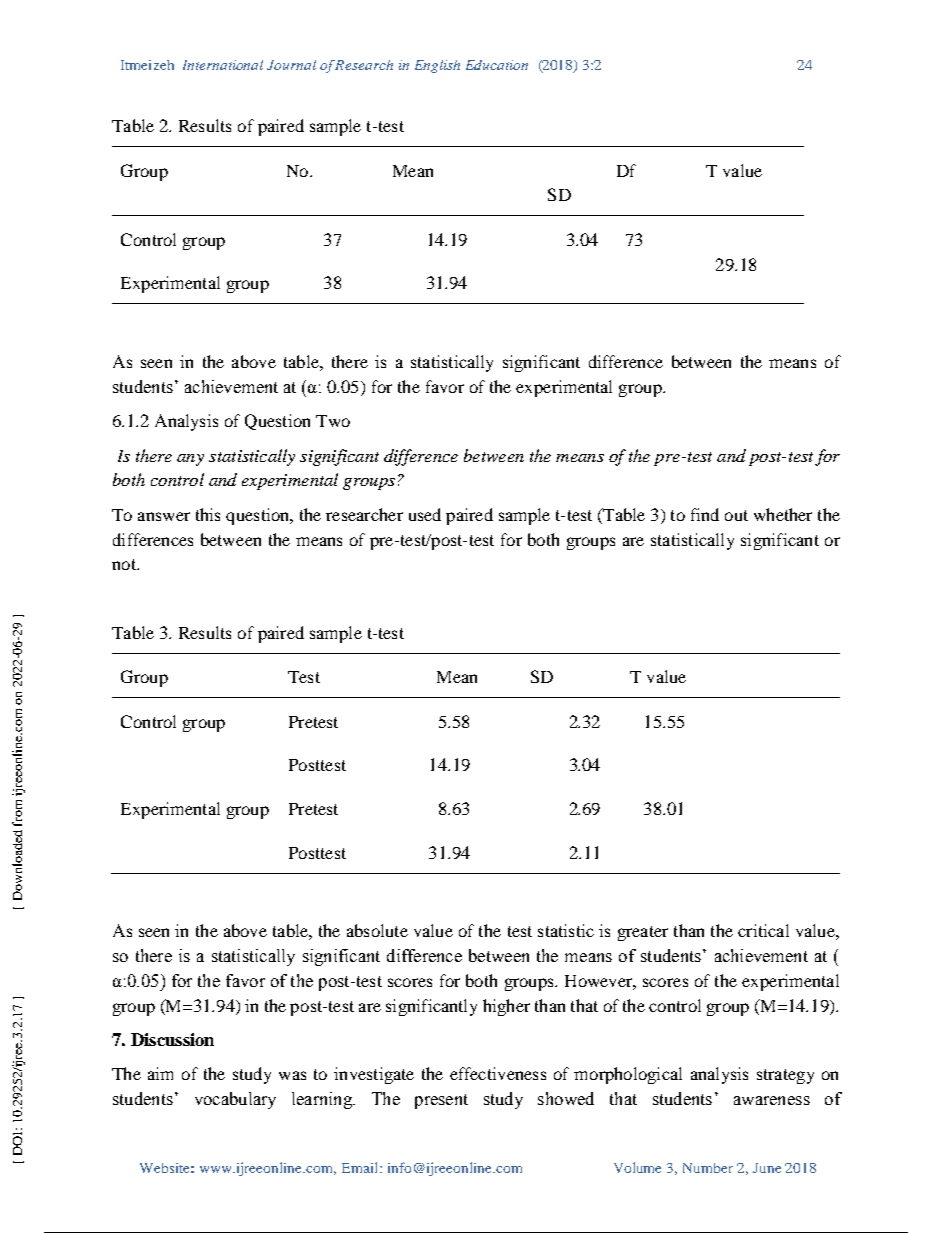  Describe the element at coordinates (235, 1100) in the screenshot. I see `vocabulary` at that location.
